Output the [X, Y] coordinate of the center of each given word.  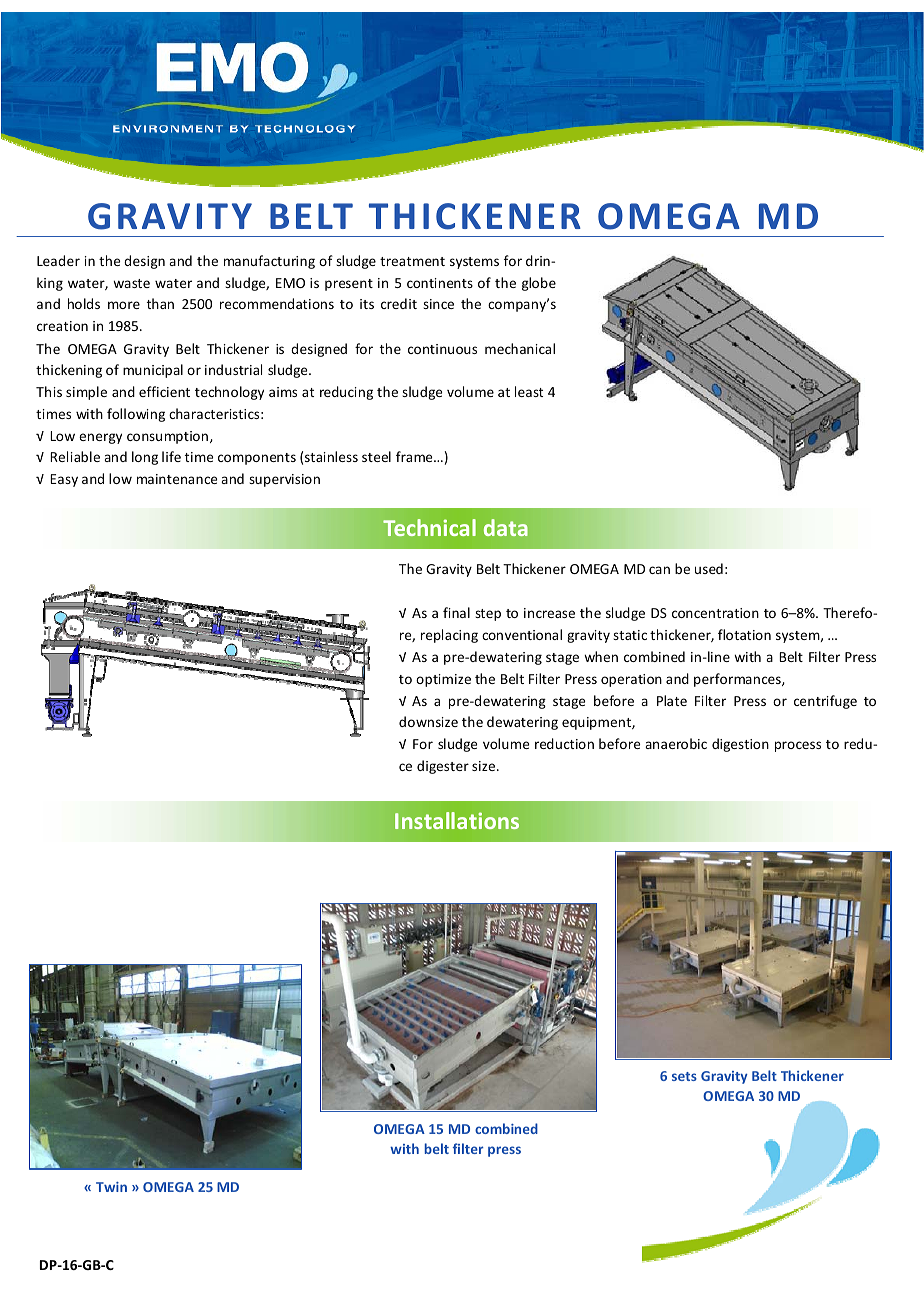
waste [131, 283]
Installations [457, 820]
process [798, 746]
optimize [443, 680]
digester [443, 767]
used [709, 568]
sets [684, 1076]
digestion [740, 745]
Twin [111, 1187]
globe [539, 284]
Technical [429, 527]
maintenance [177, 479]
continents [440, 283]
